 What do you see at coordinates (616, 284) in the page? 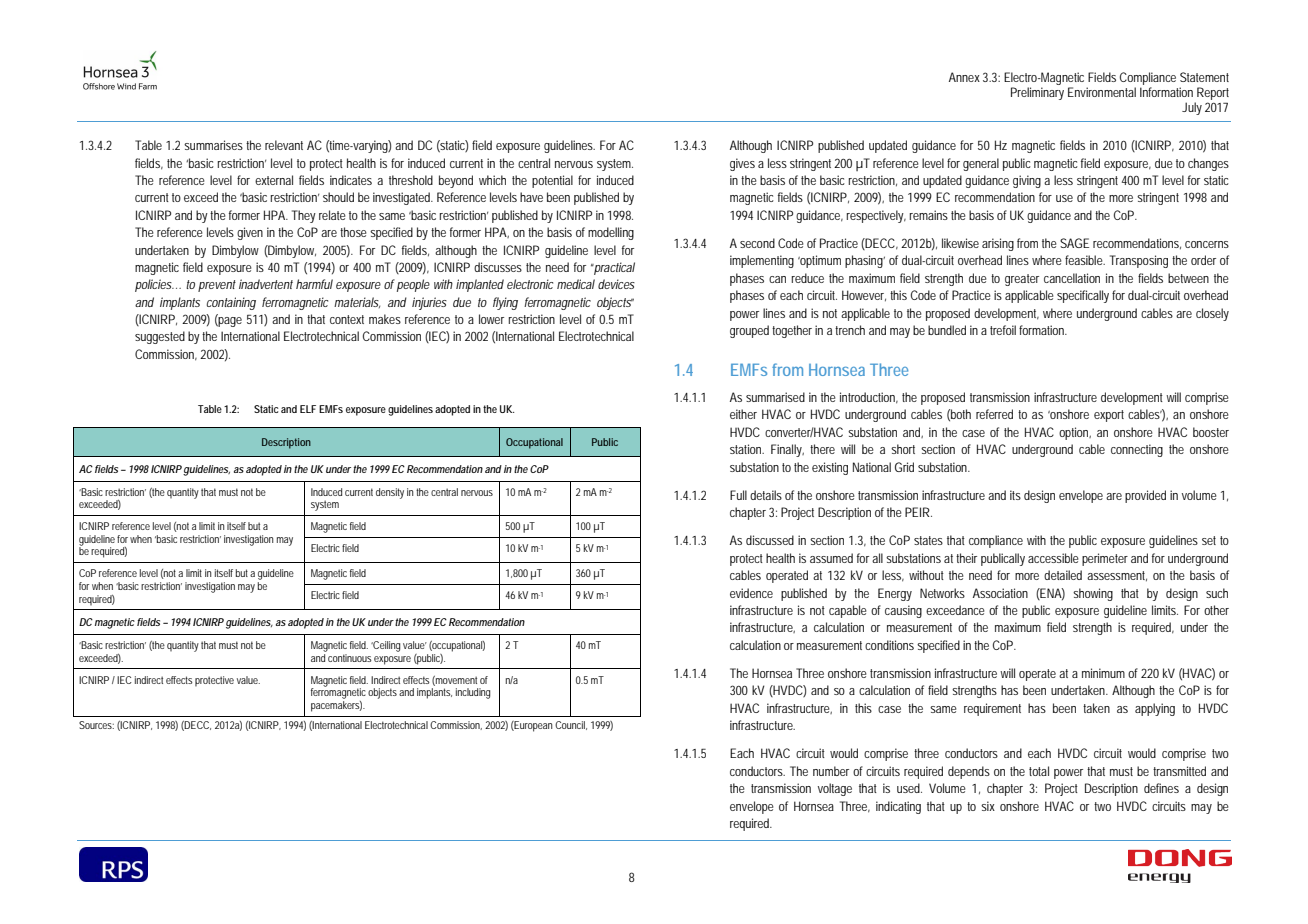
I see `devices` at bounding box center [616, 284].
